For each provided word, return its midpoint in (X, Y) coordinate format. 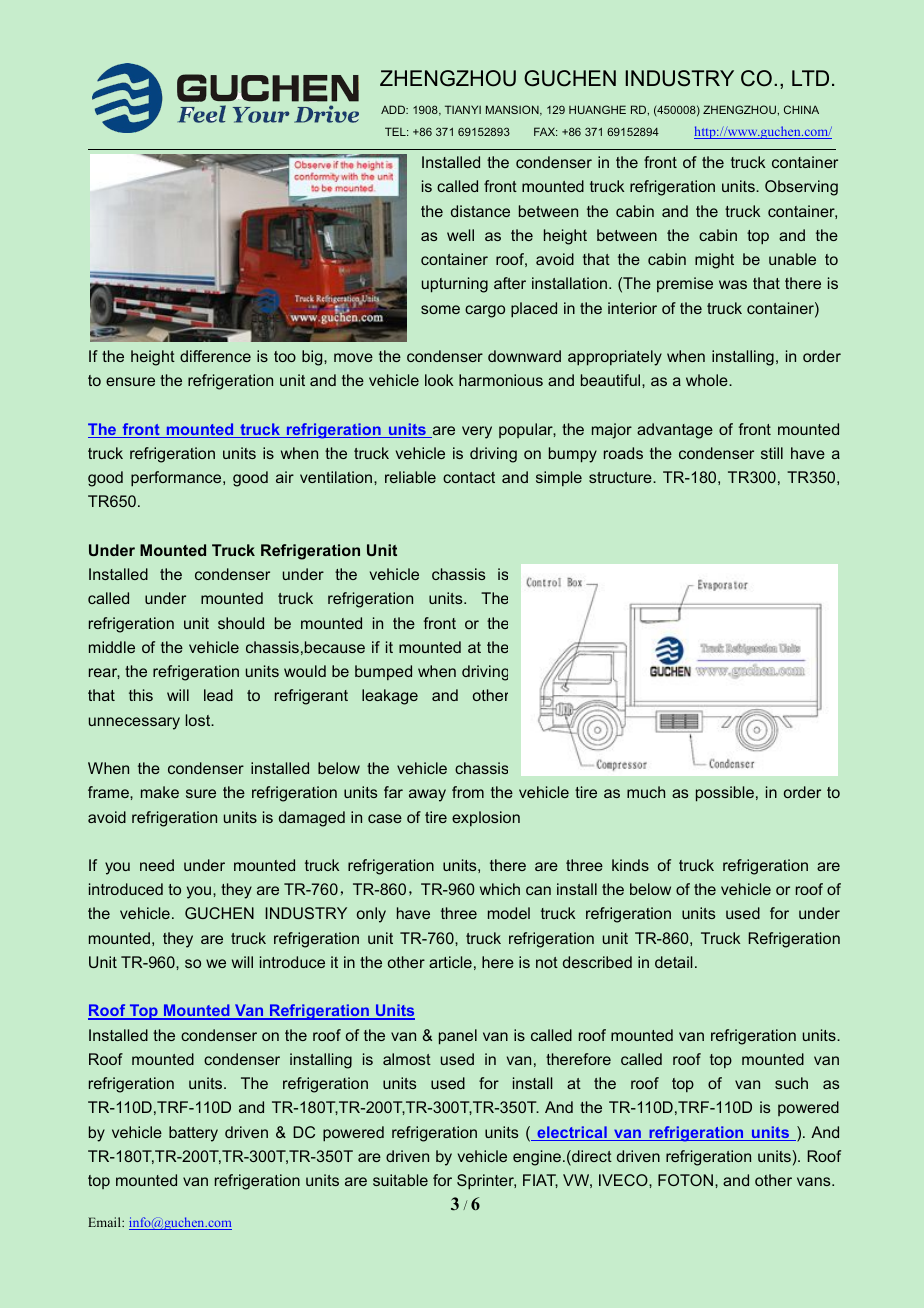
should (241, 623)
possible (725, 794)
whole (708, 380)
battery (193, 1134)
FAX (545, 131)
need (157, 865)
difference (215, 356)
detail (673, 962)
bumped (383, 672)
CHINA (801, 109)
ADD (394, 109)
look (439, 380)
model (509, 913)
